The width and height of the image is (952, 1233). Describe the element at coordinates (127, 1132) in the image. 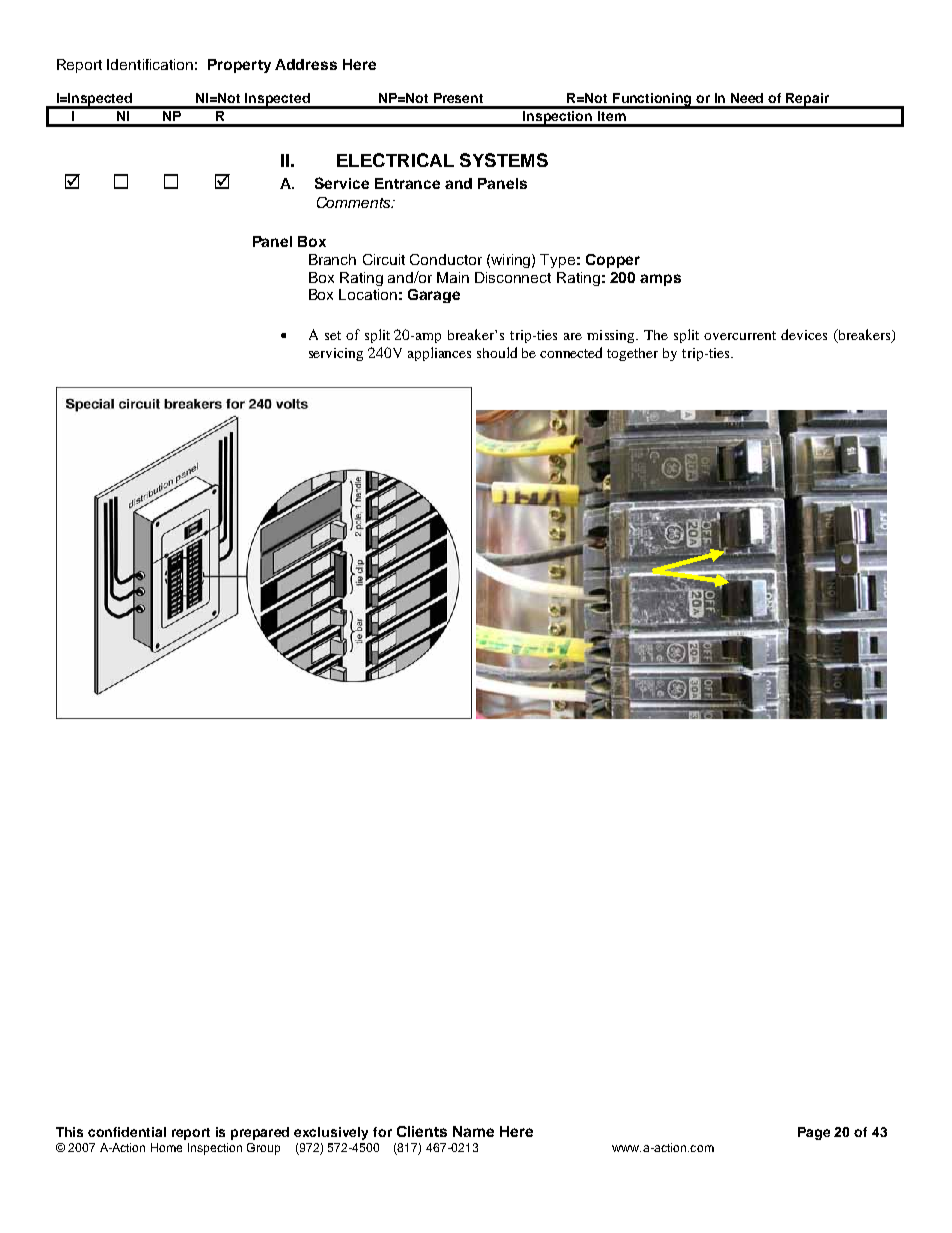

I see `confidential` at that location.
